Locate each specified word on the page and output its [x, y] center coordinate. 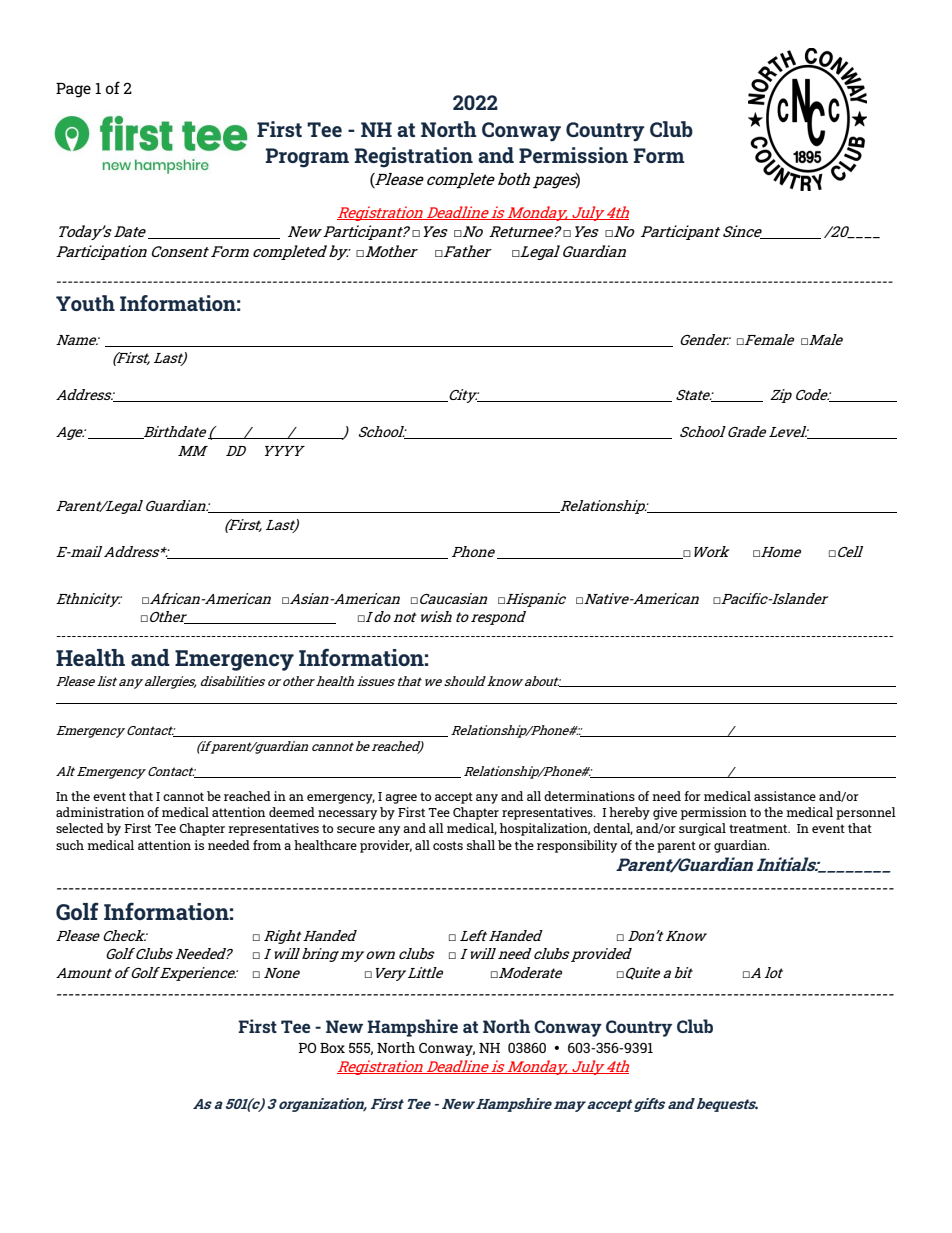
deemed [292, 812]
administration [100, 812]
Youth [85, 303]
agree [401, 799]
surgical [702, 829]
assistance [785, 796]
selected [80, 828]
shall [481, 845]
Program [307, 158]
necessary [347, 815]
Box [332, 1048]
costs [448, 845]
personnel [866, 813]
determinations [589, 796]
